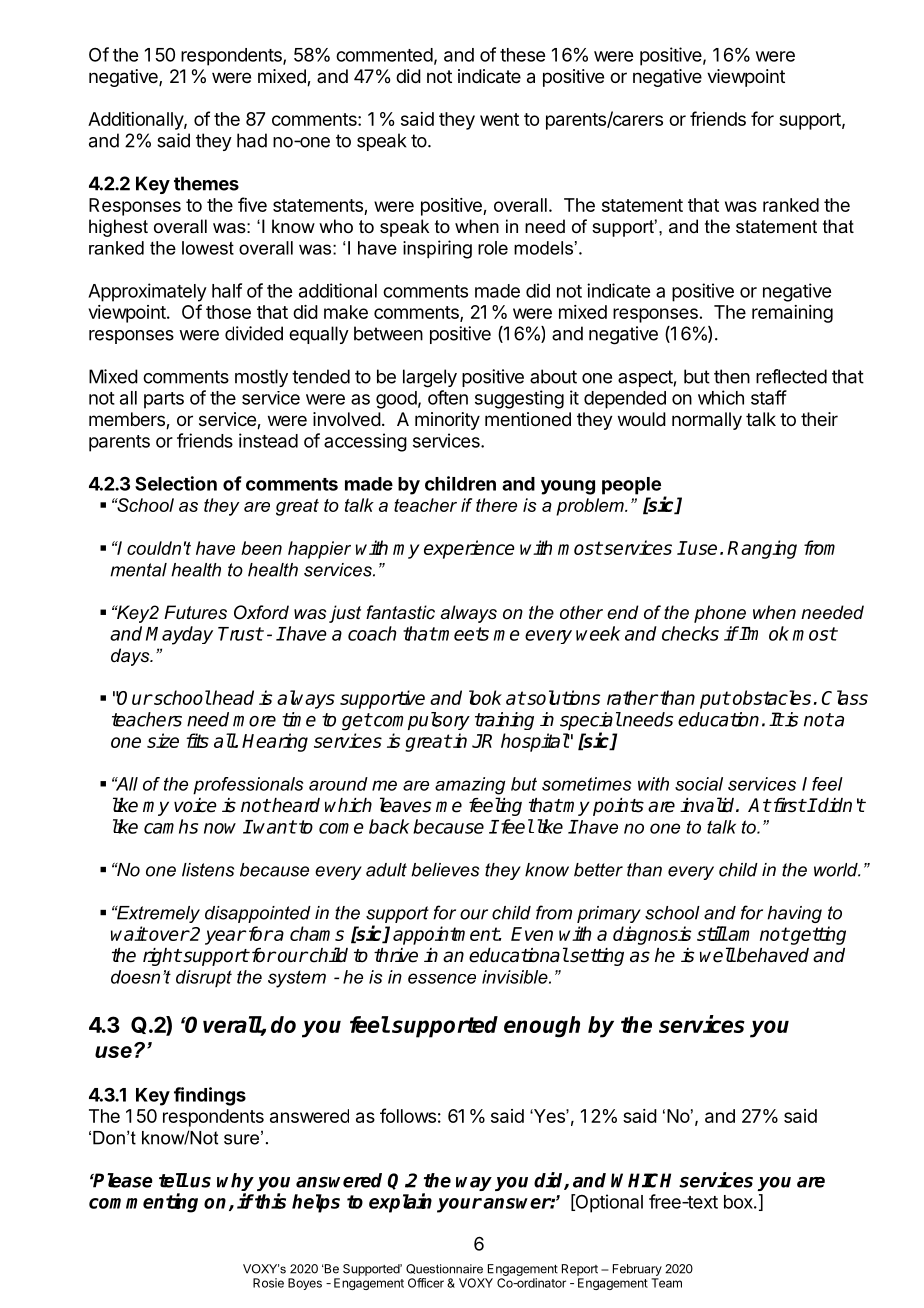 The width and height of the document is (924, 1308). Describe the element at coordinates (499, 119) in the document. I see `went` at that location.
